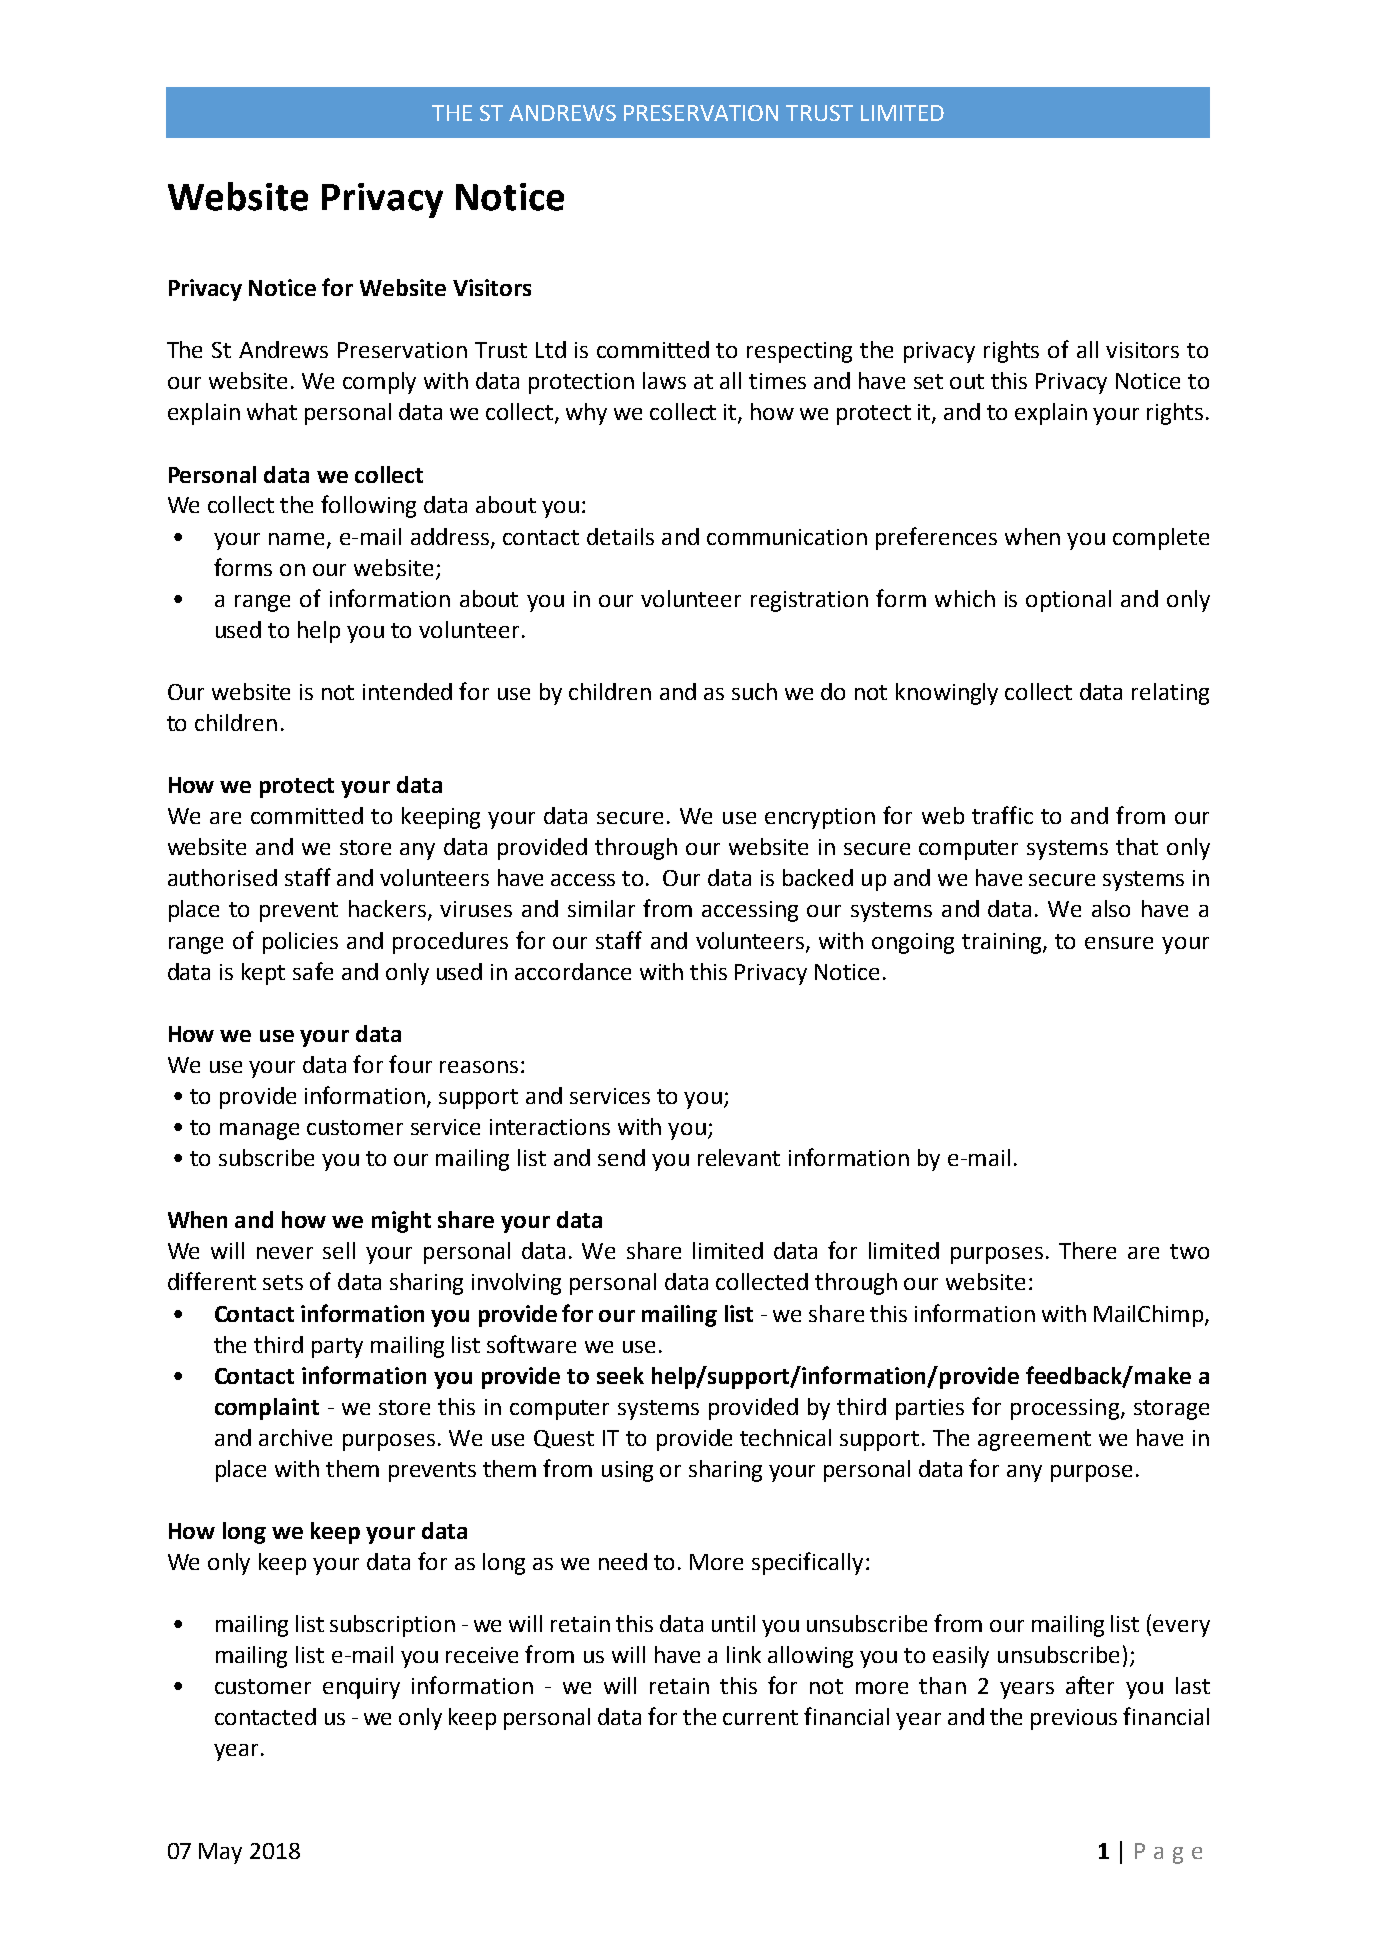 The height and width of the screenshot is (1948, 1377). Describe the element at coordinates (1161, 539) in the screenshot. I see `complete` at that location.
